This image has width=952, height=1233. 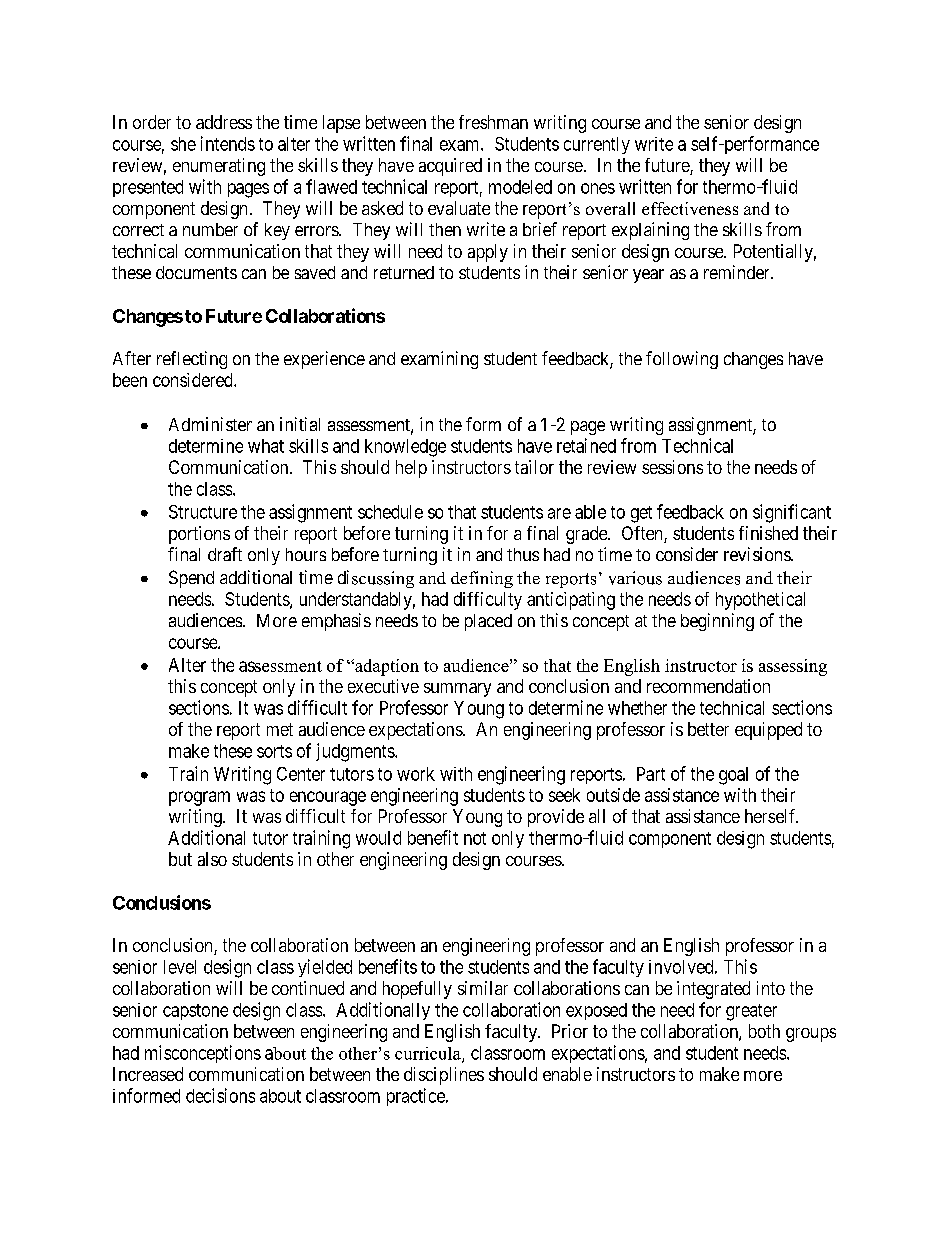 I want to click on intends, so click(x=228, y=143).
